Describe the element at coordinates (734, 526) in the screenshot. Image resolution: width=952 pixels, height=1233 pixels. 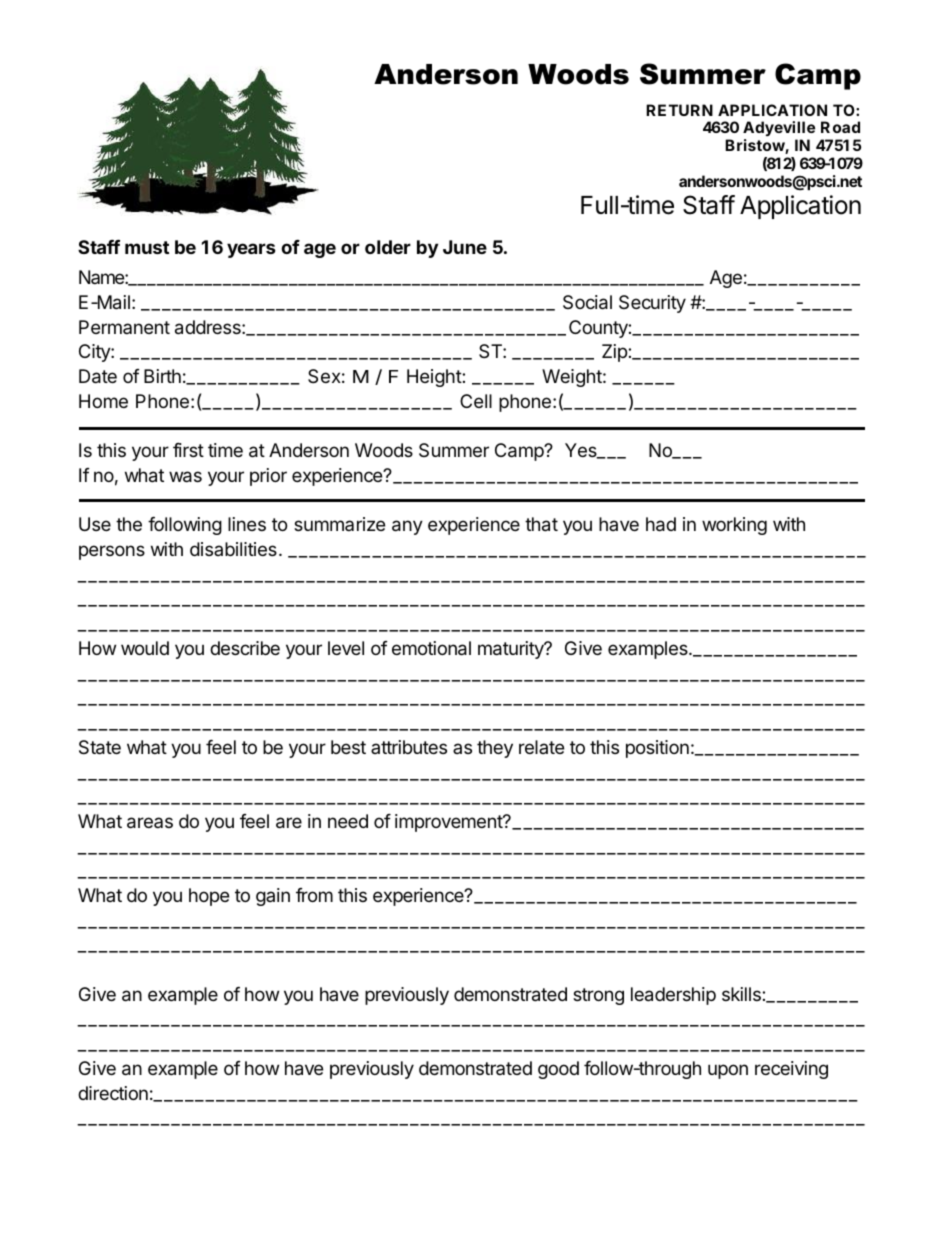
I see `working` at that location.
